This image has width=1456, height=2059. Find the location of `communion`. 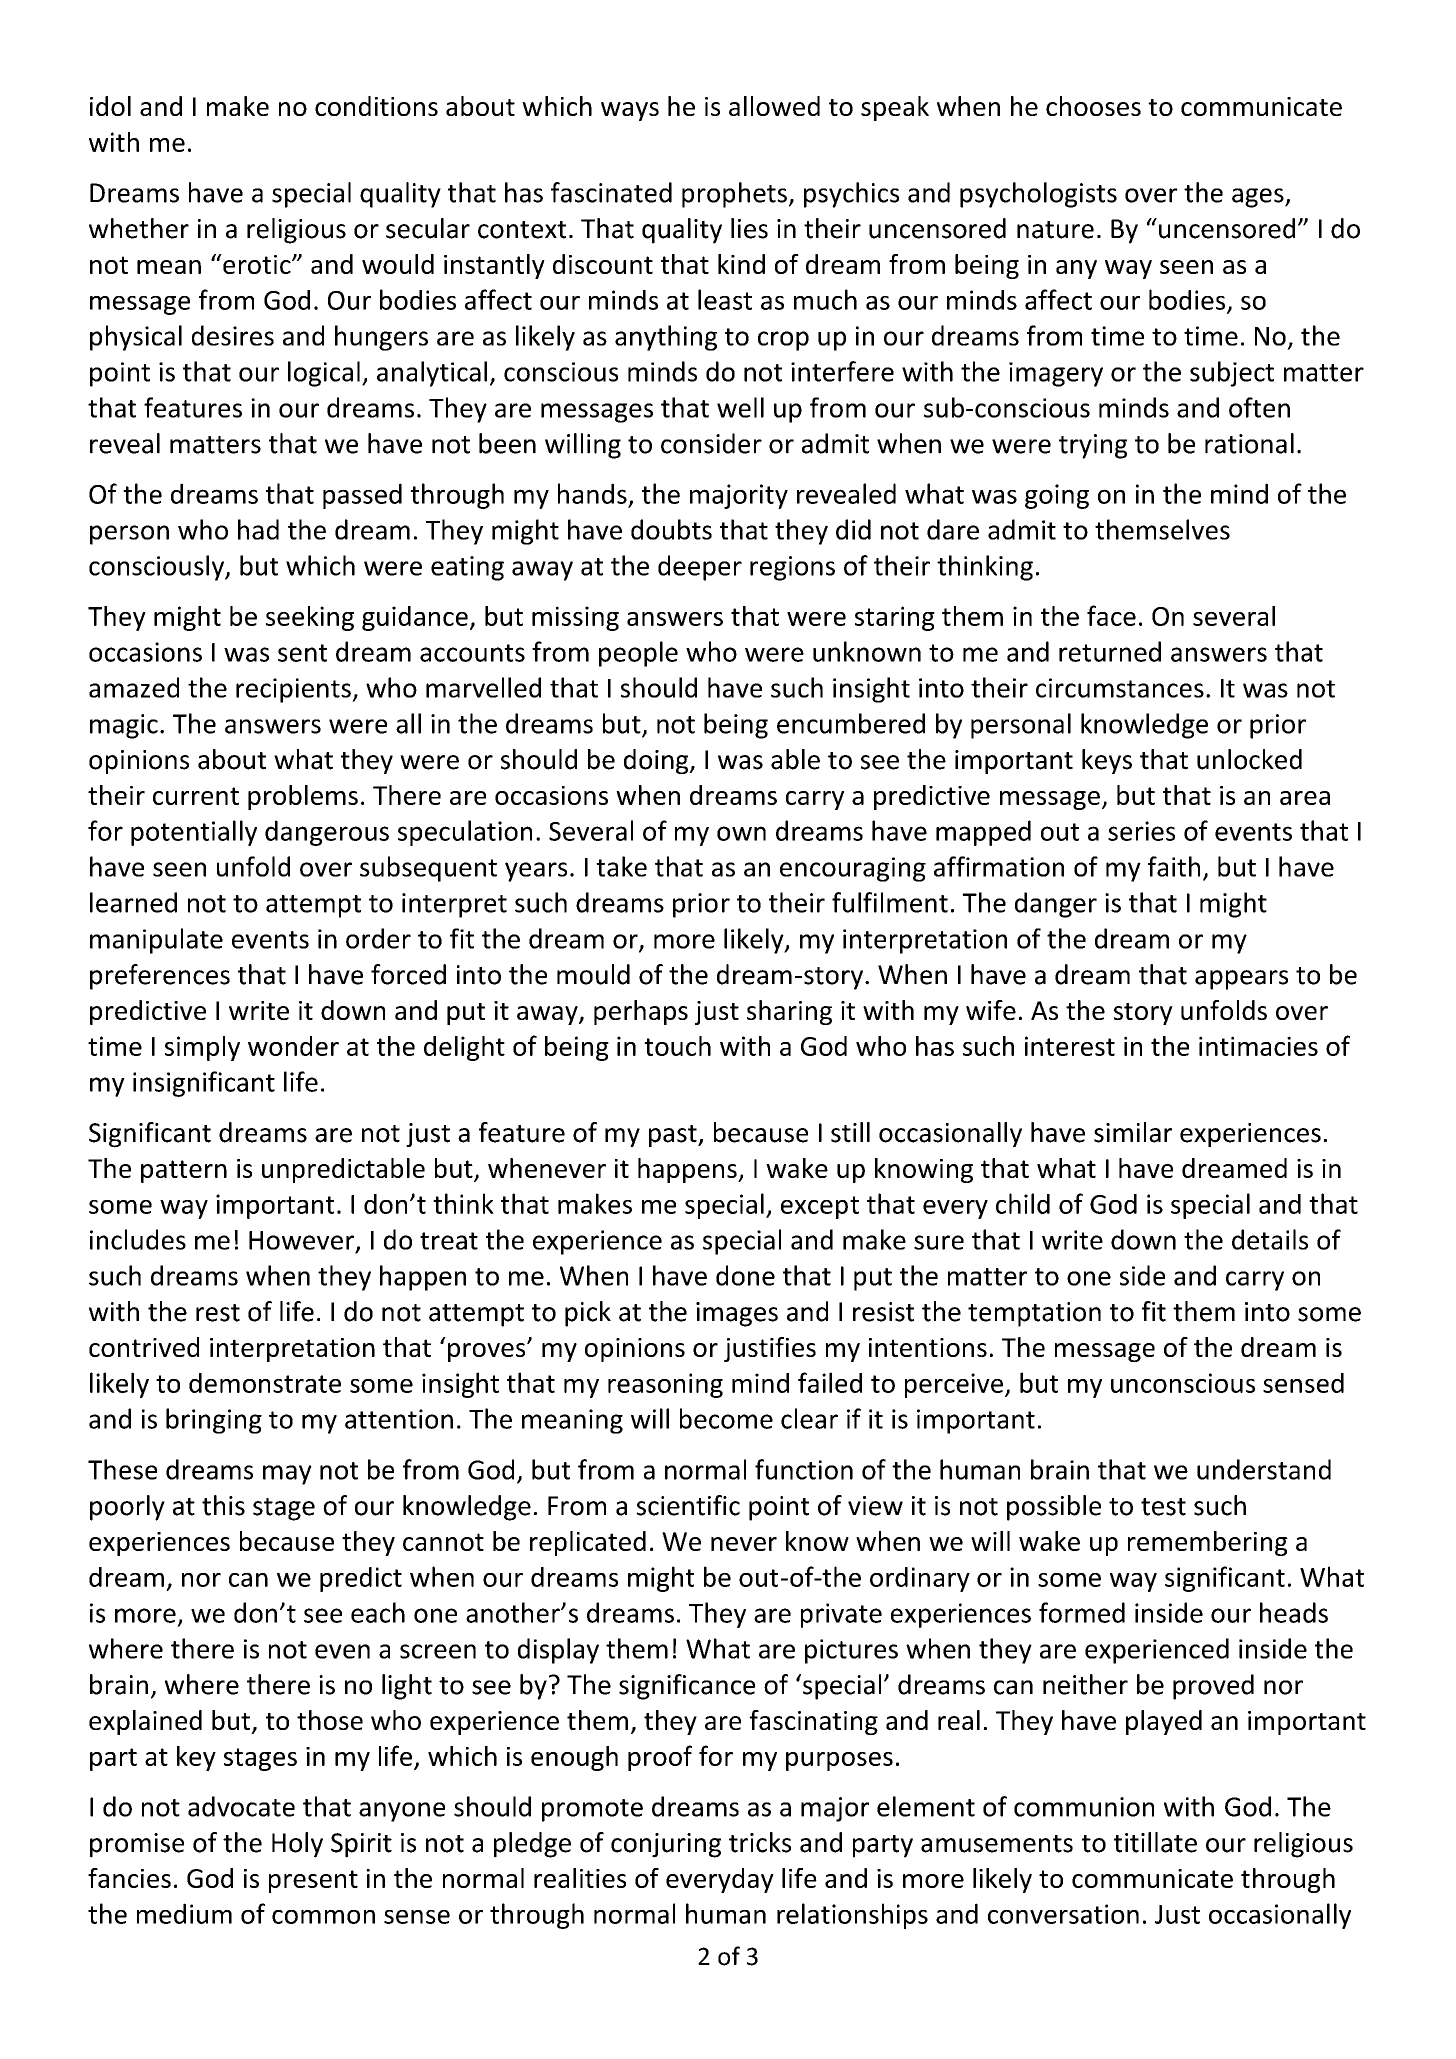

communion is located at coordinates (1084, 1807).
